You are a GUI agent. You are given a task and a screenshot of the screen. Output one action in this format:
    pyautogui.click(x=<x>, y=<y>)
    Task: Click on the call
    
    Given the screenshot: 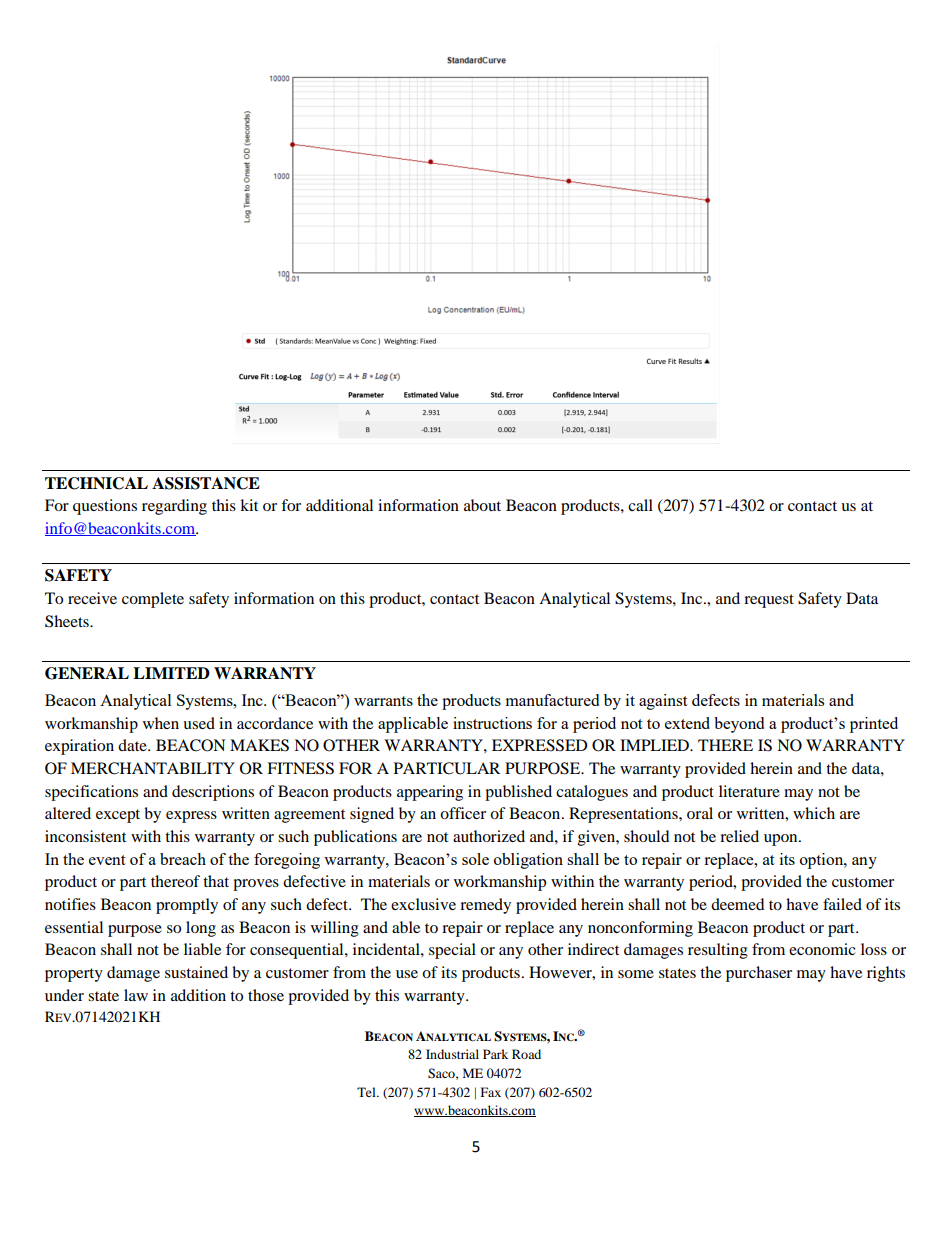 What is the action you would take?
    pyautogui.click(x=640, y=505)
